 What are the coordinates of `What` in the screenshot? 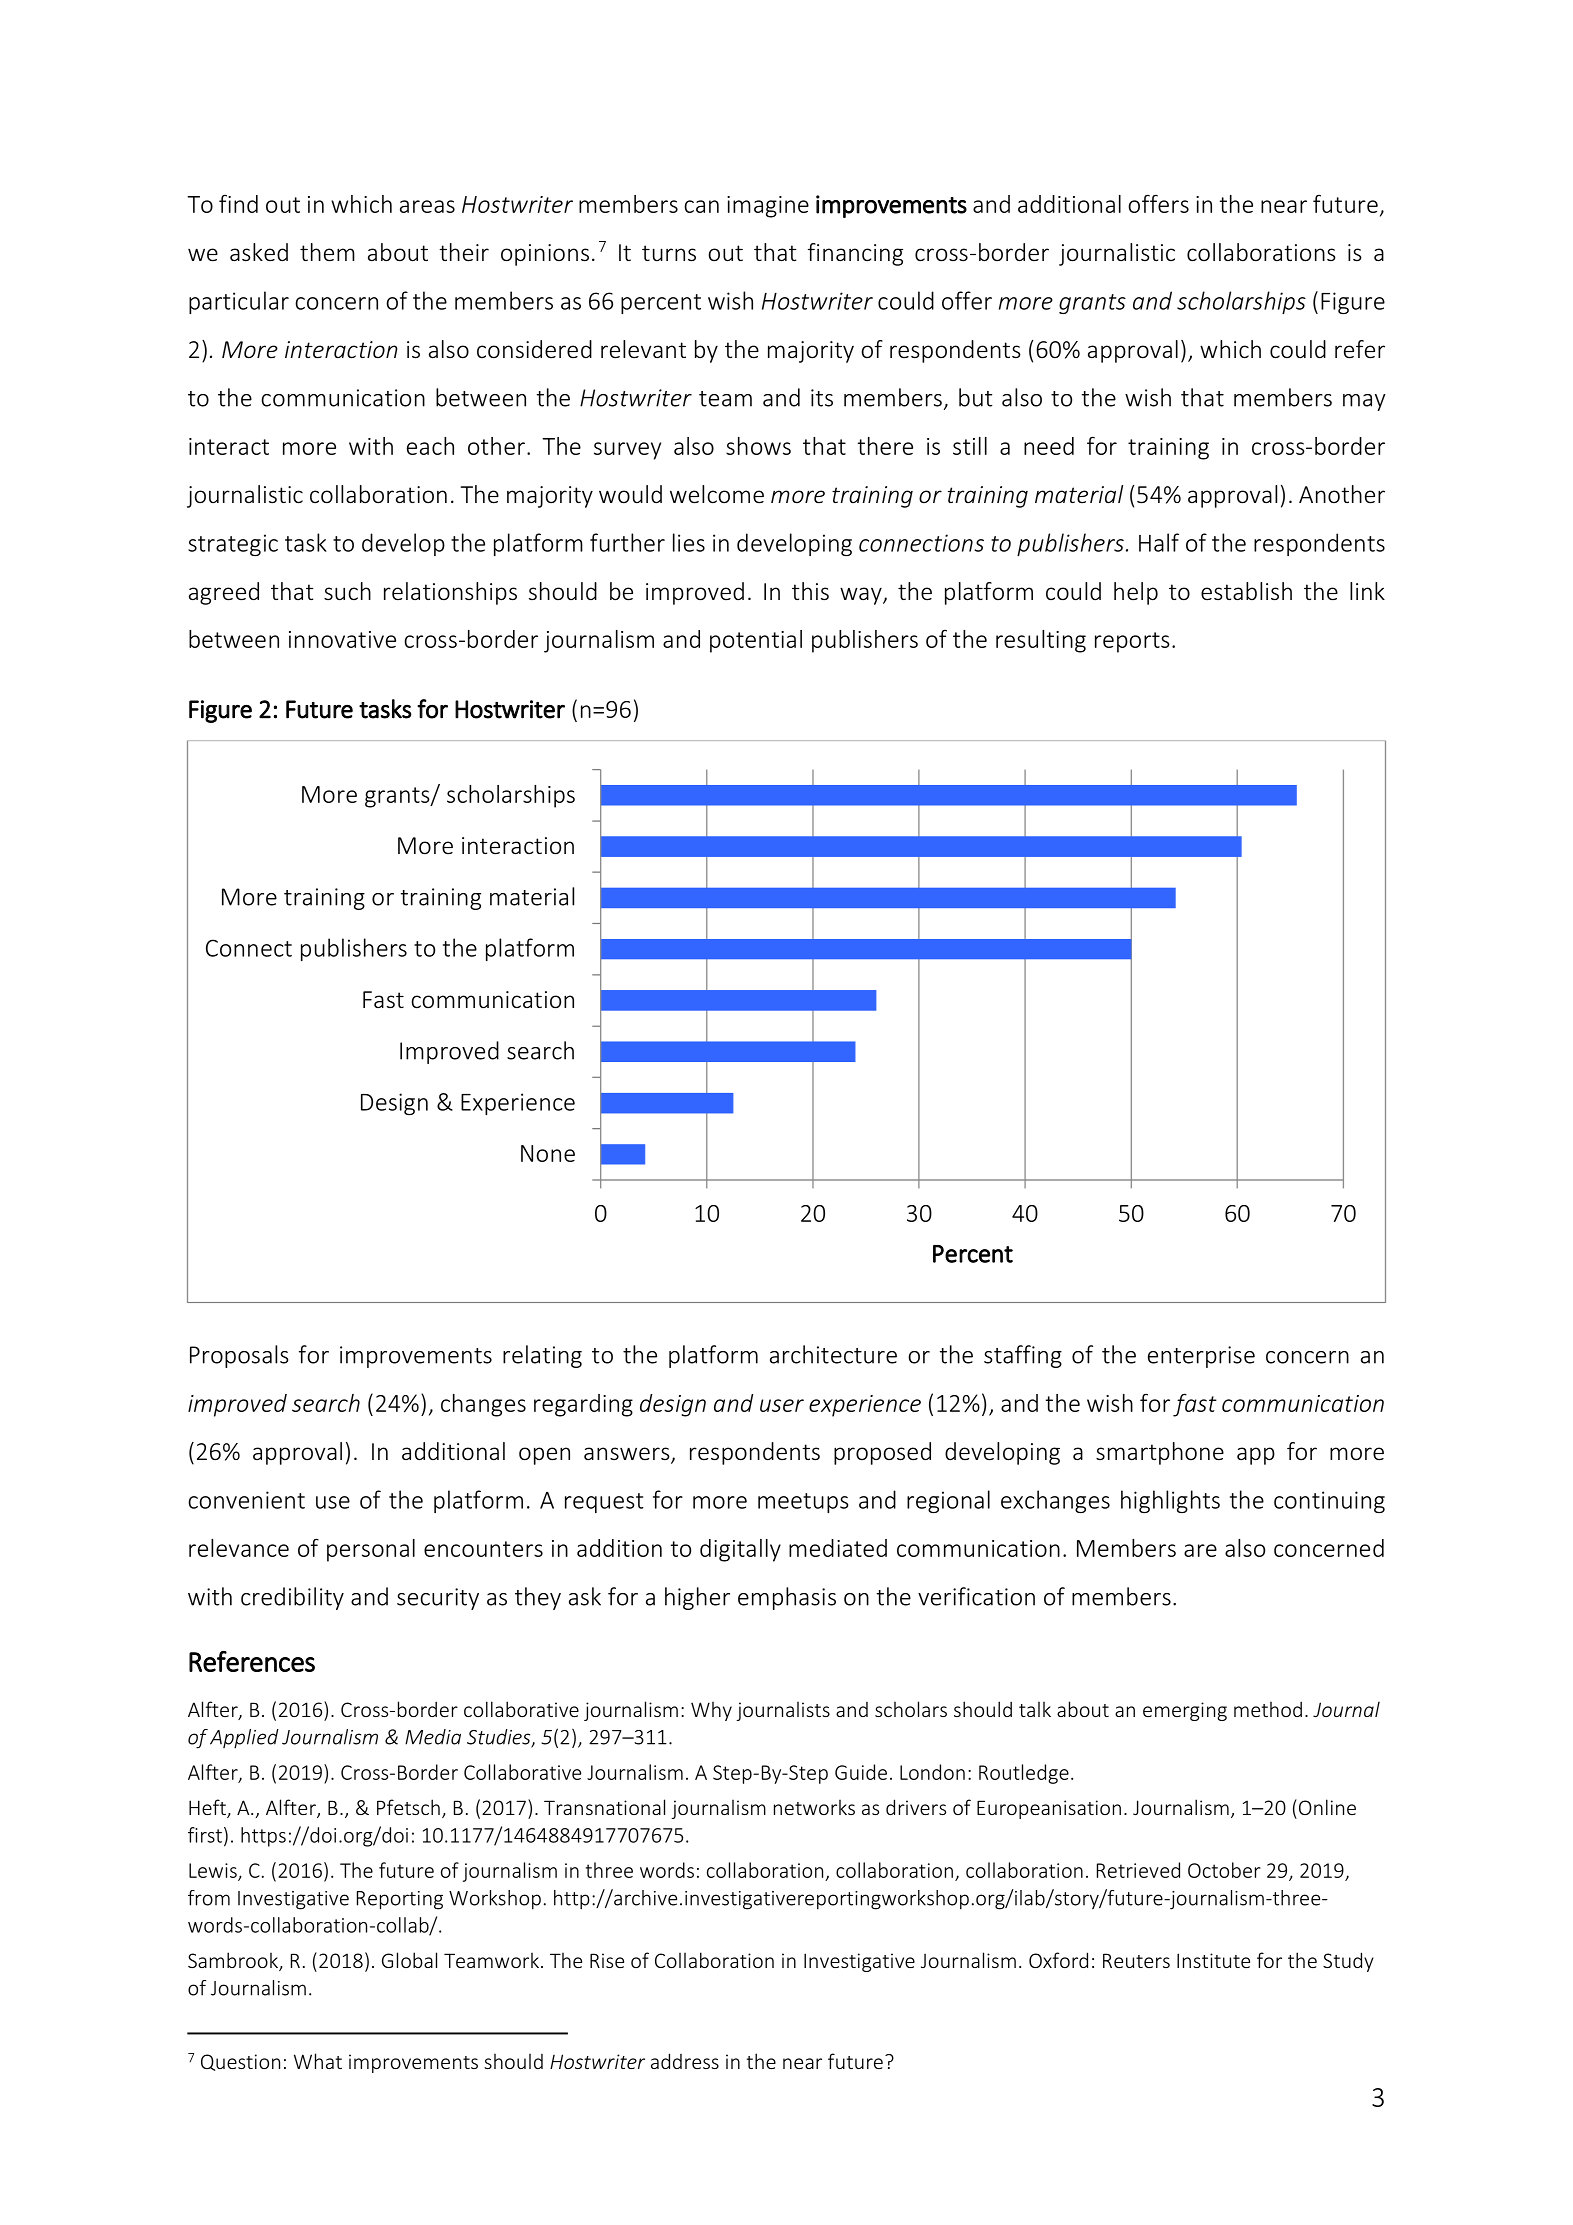 It's located at (318, 2061).
